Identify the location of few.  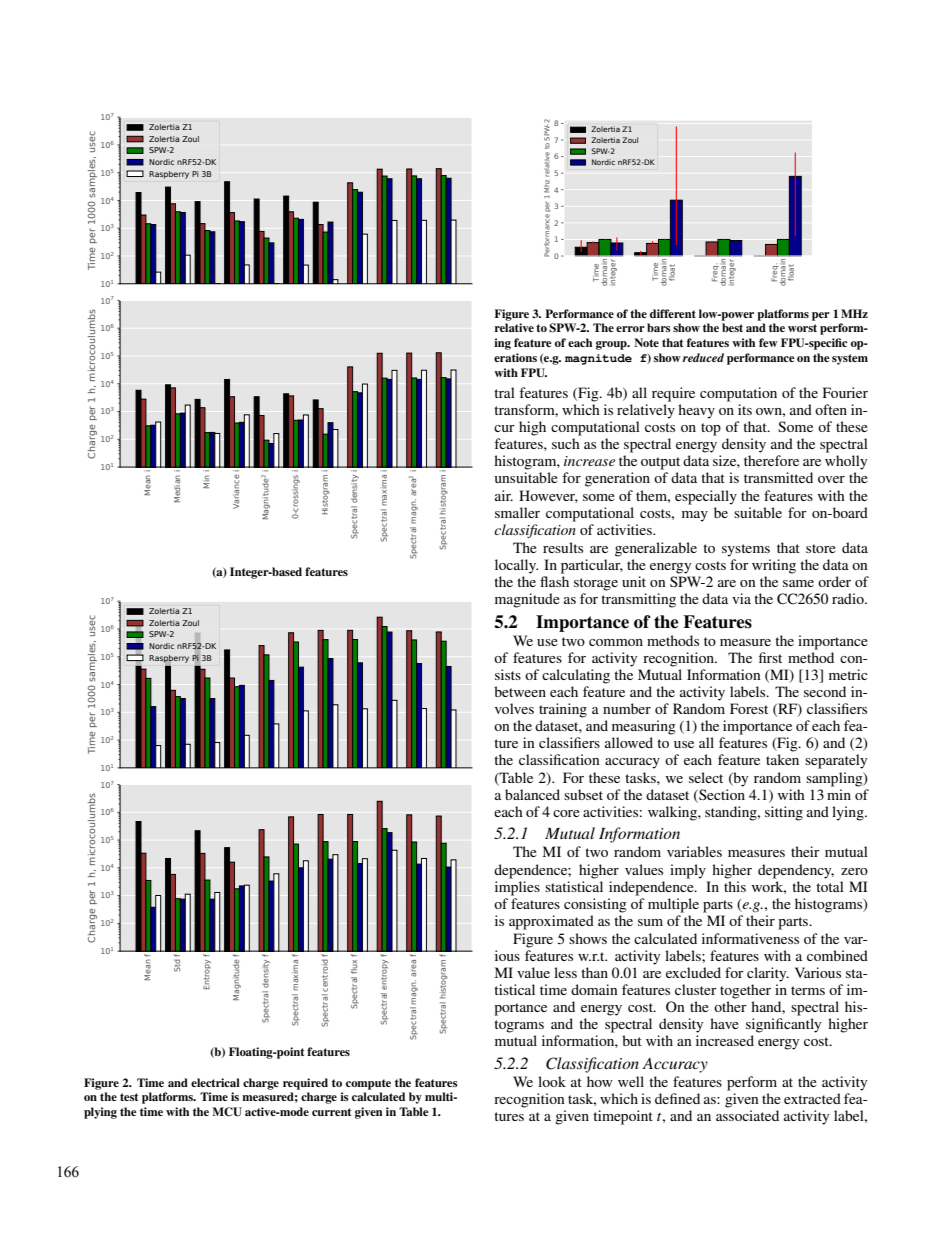
(768, 342).
